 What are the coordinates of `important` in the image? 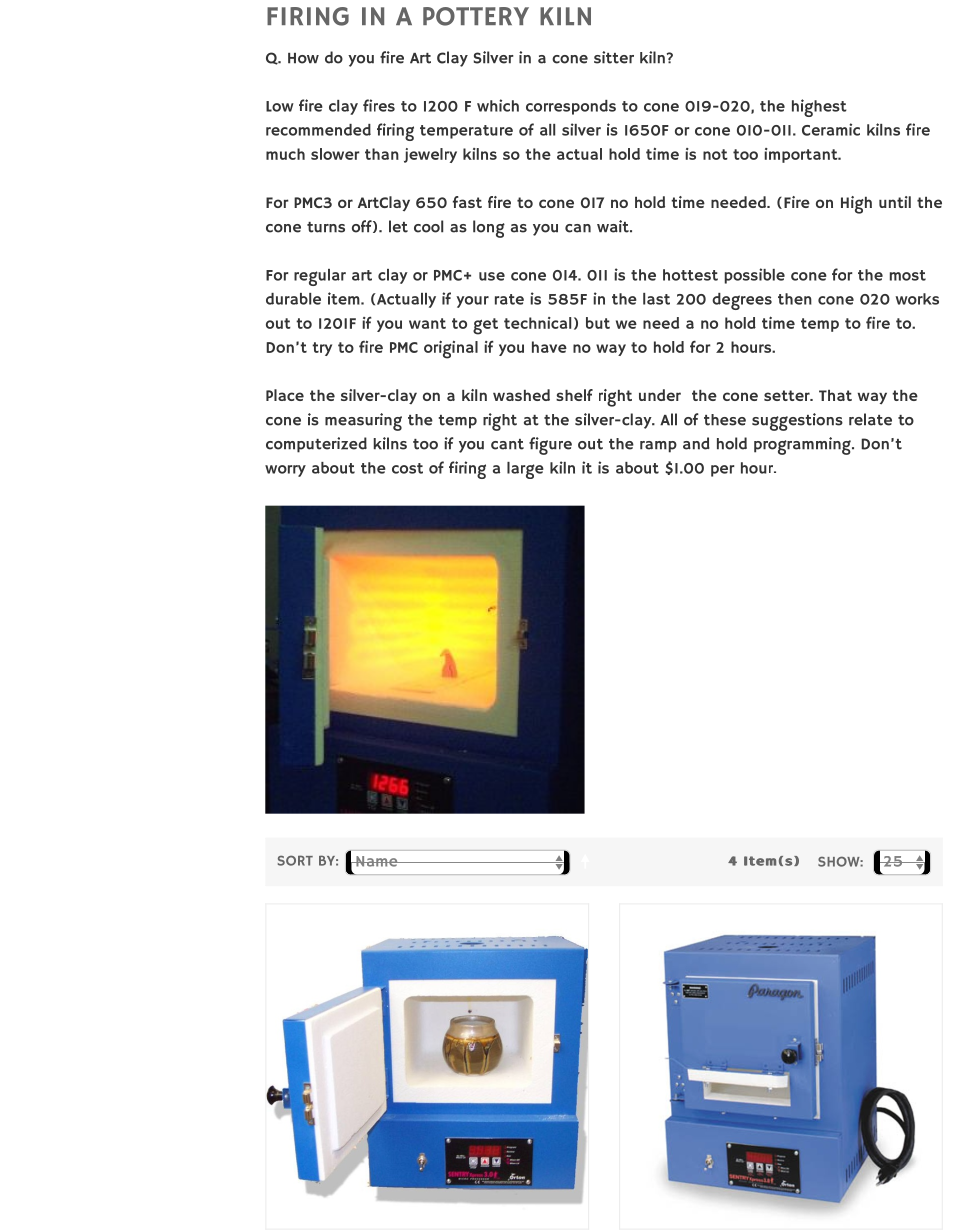 It's located at (802, 155).
